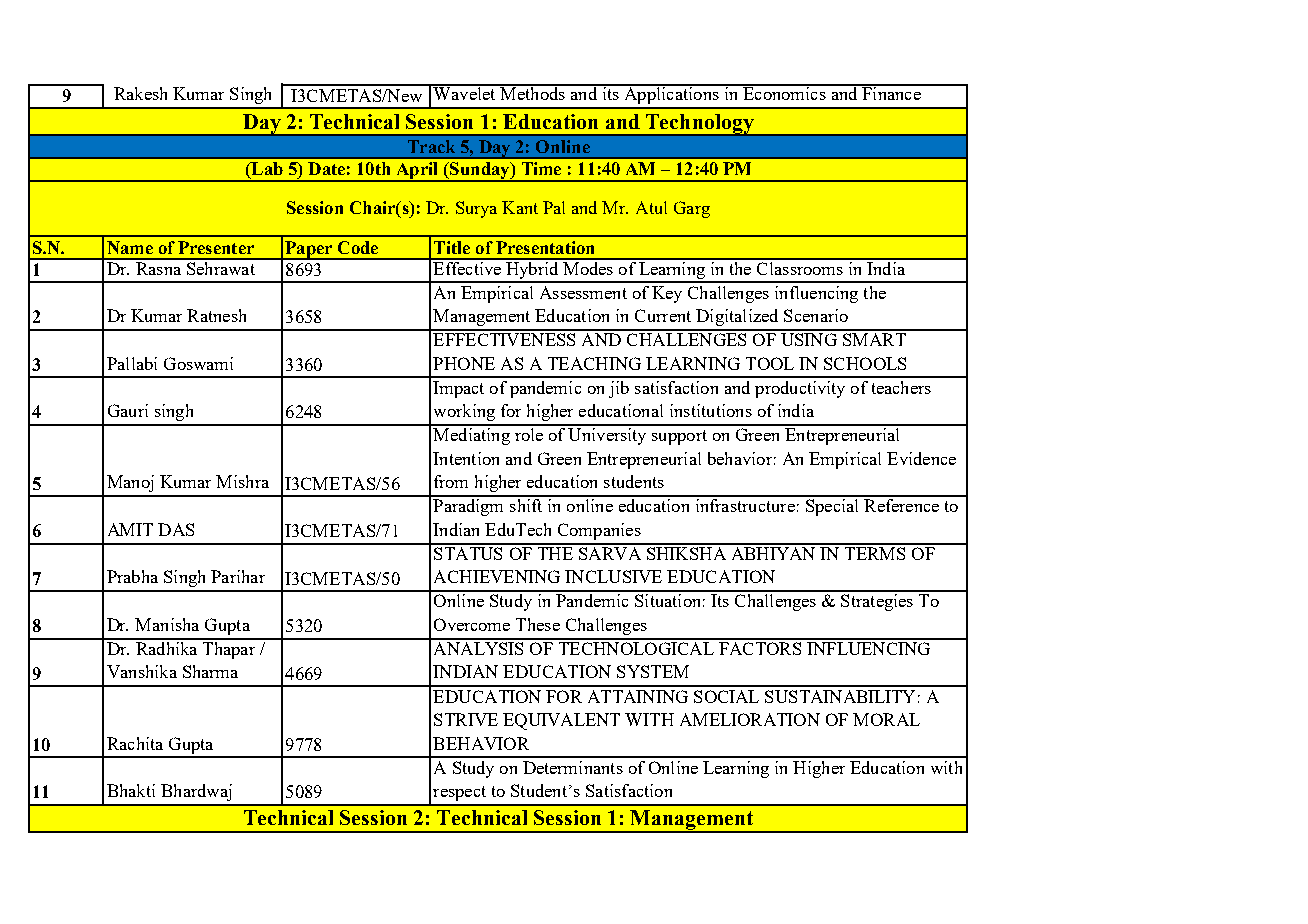 This page has width=1308, height=924. What do you see at coordinates (561, 721) in the page?
I see `EQUIVALENT` at bounding box center [561, 721].
